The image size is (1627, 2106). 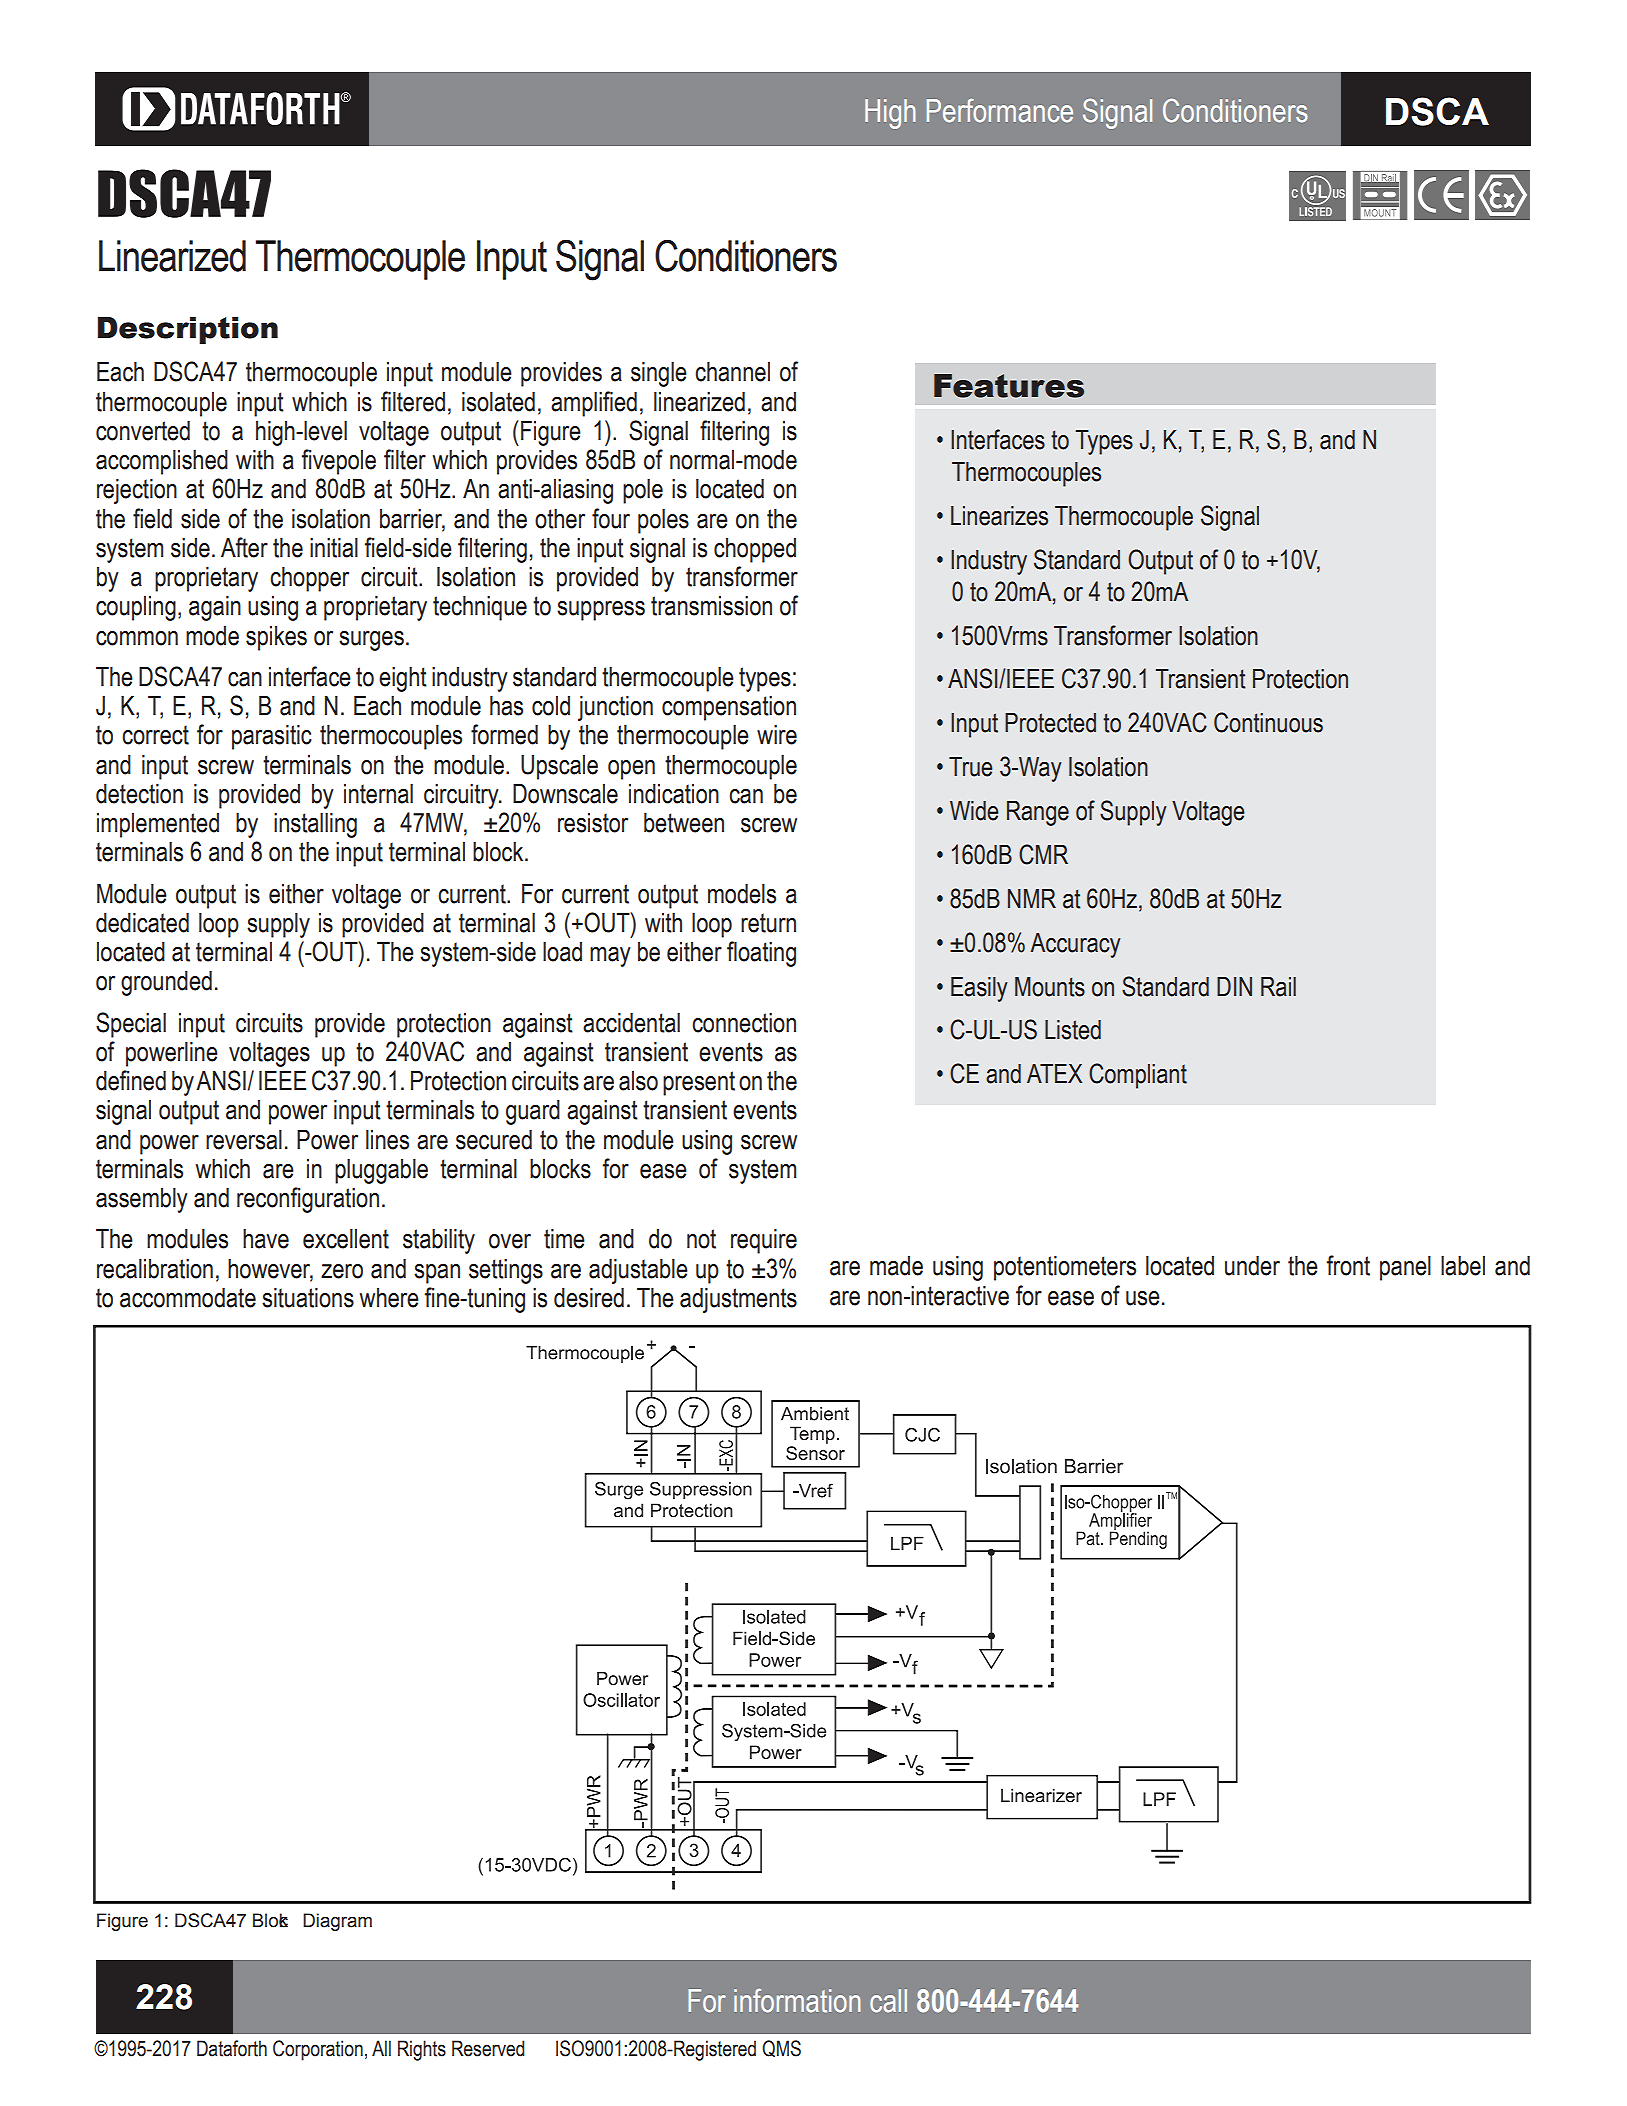 I want to click on Performance, so click(x=1000, y=110).
